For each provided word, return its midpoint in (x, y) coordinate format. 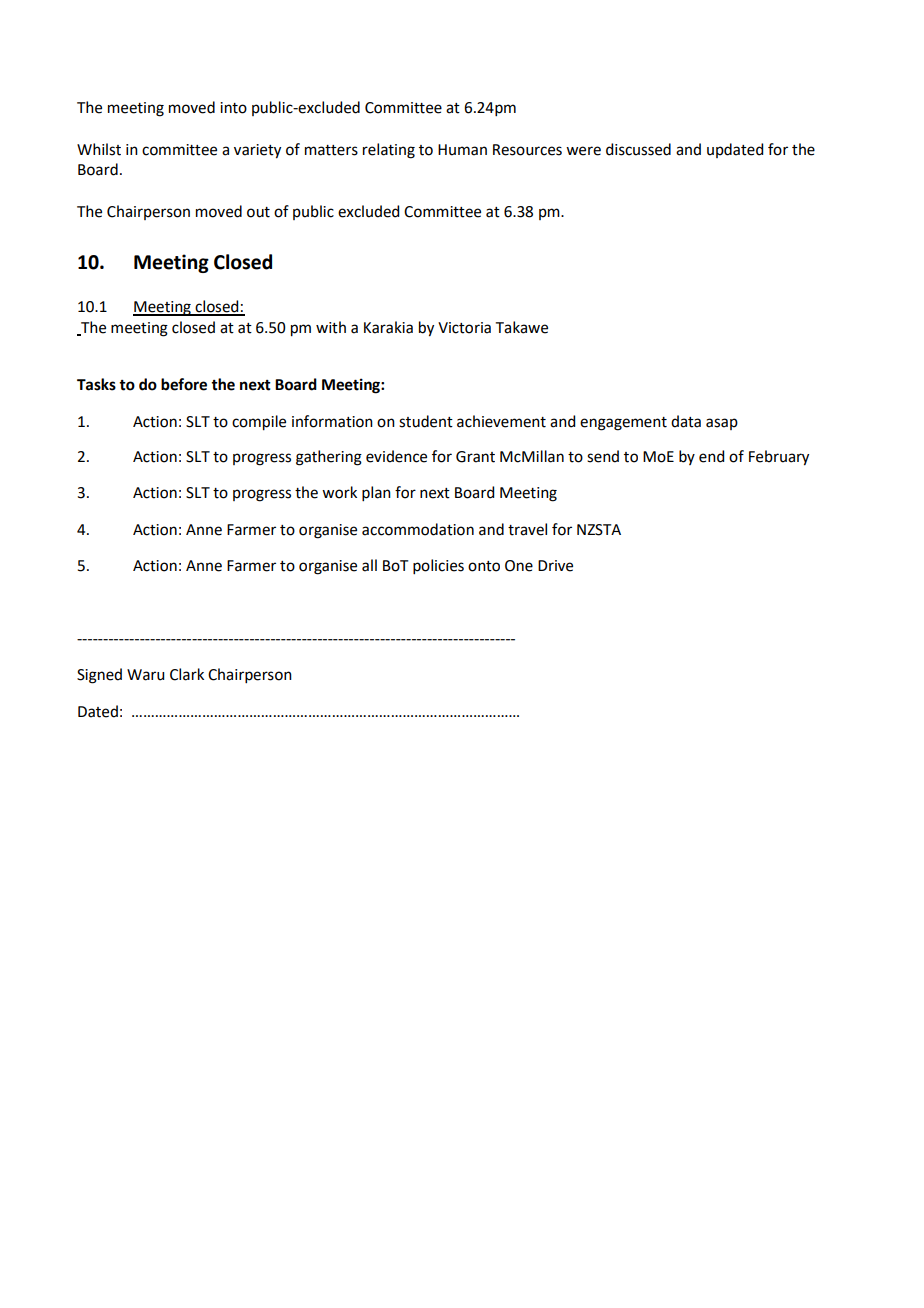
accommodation (418, 529)
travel (527, 529)
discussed (638, 149)
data (686, 421)
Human (462, 150)
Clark (187, 674)
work (339, 492)
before (184, 384)
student (426, 421)
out (258, 212)
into (233, 108)
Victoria (464, 328)
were (583, 151)
